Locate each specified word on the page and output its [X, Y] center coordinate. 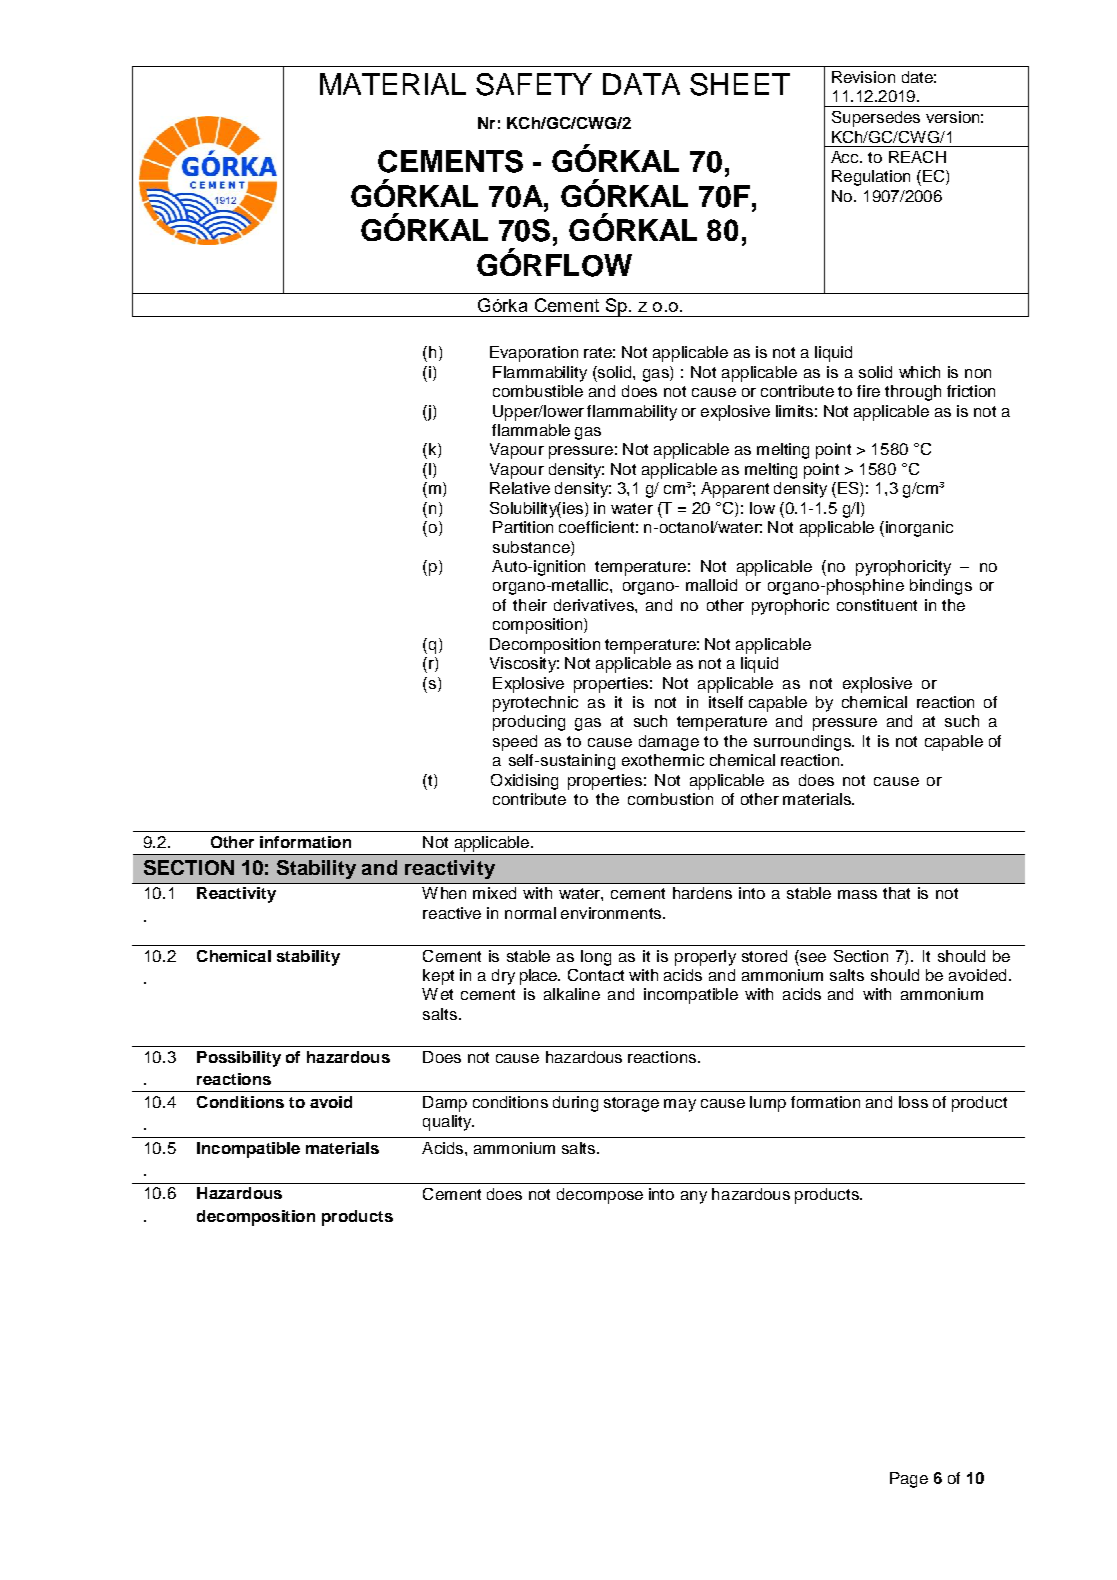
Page [909, 1480]
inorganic [918, 529]
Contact [596, 975]
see [812, 956]
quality [448, 1123]
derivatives [595, 605]
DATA [641, 84]
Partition [523, 527]
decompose [600, 1196]
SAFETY [534, 84]
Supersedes [876, 119]
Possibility [239, 1059]
